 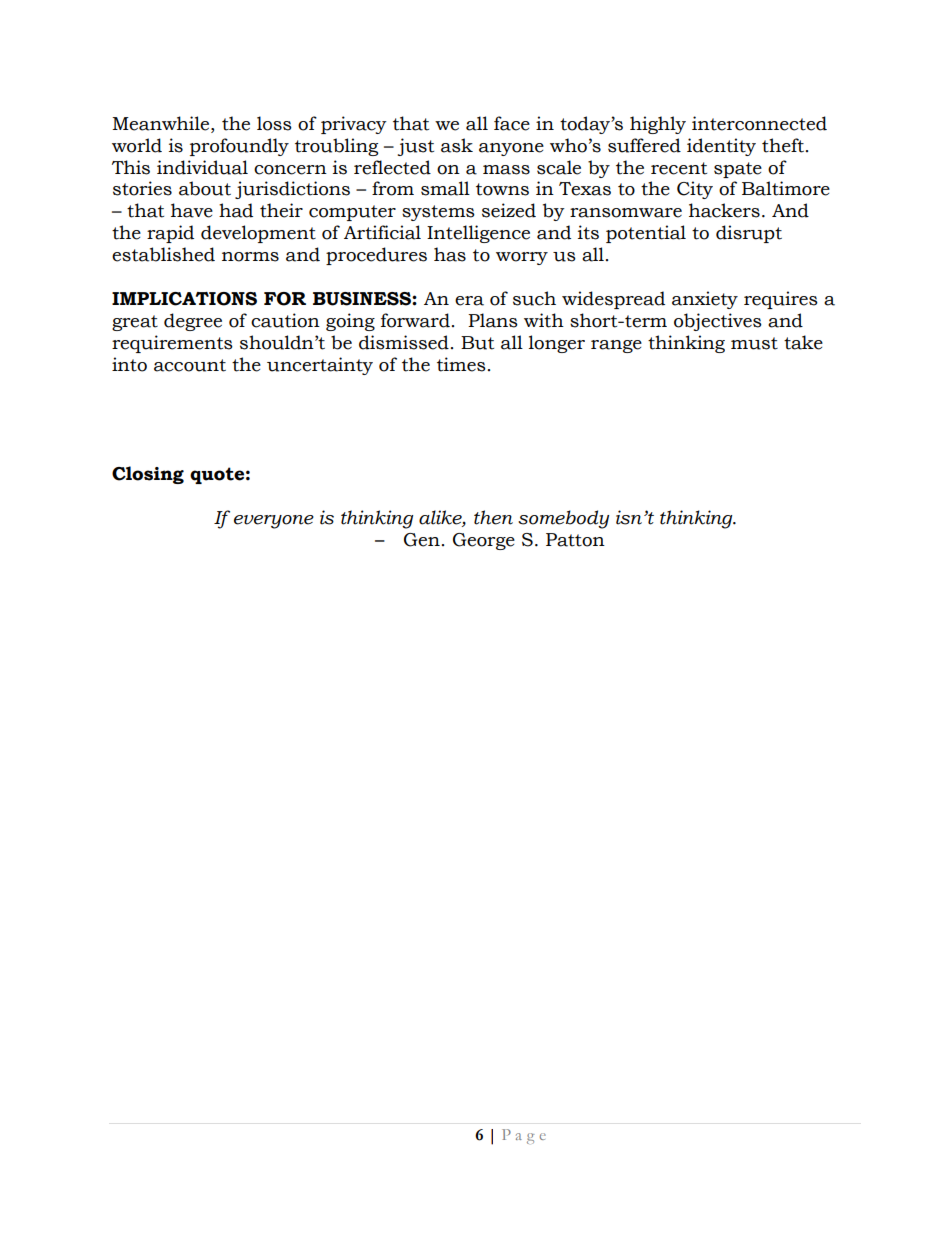 I want to click on then, so click(x=493, y=517).
